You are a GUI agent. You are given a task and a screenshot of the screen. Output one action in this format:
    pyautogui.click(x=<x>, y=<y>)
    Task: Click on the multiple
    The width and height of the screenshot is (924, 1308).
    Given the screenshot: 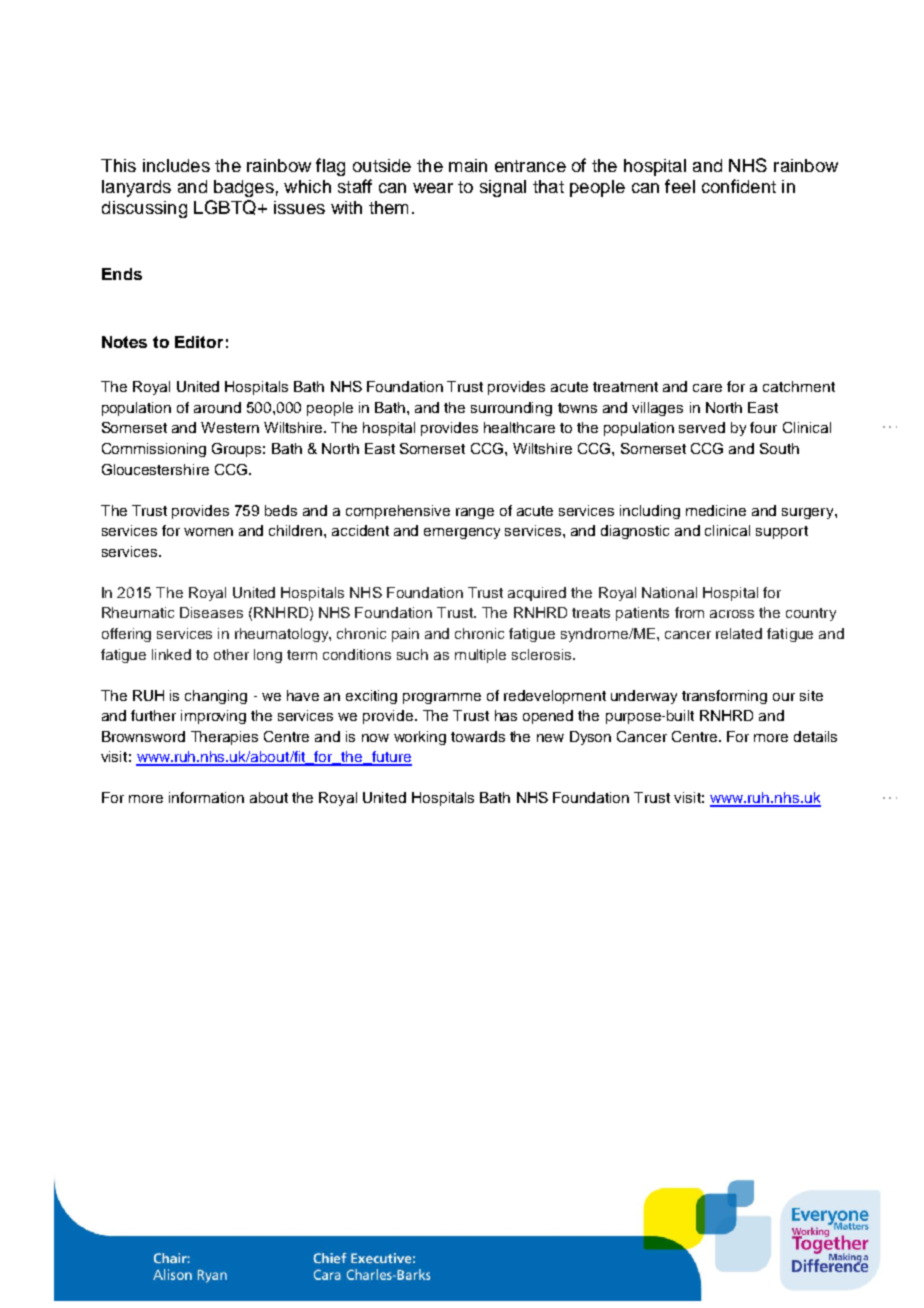 What is the action you would take?
    pyautogui.click(x=480, y=656)
